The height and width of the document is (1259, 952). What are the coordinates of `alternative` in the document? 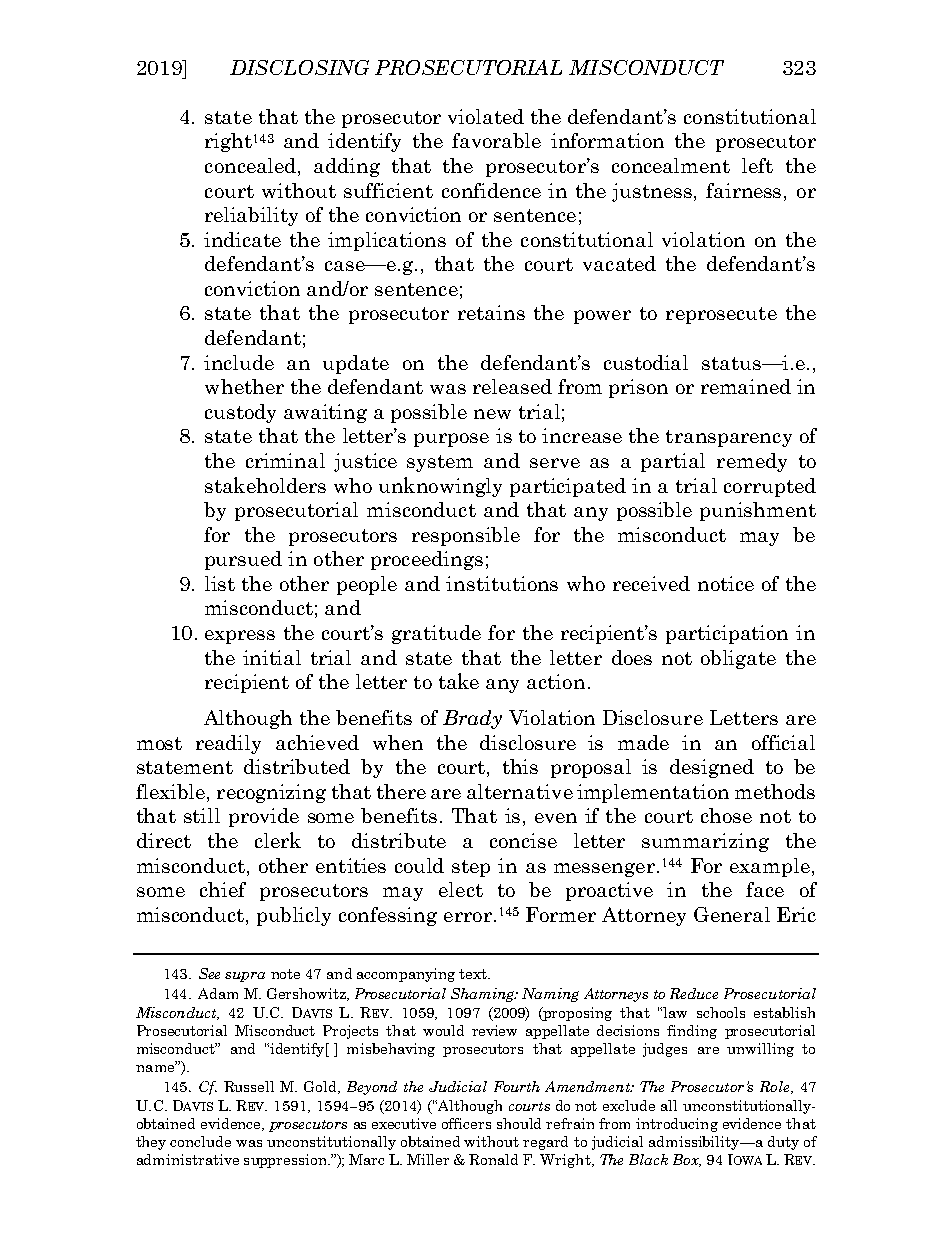 It's located at (520, 791).
